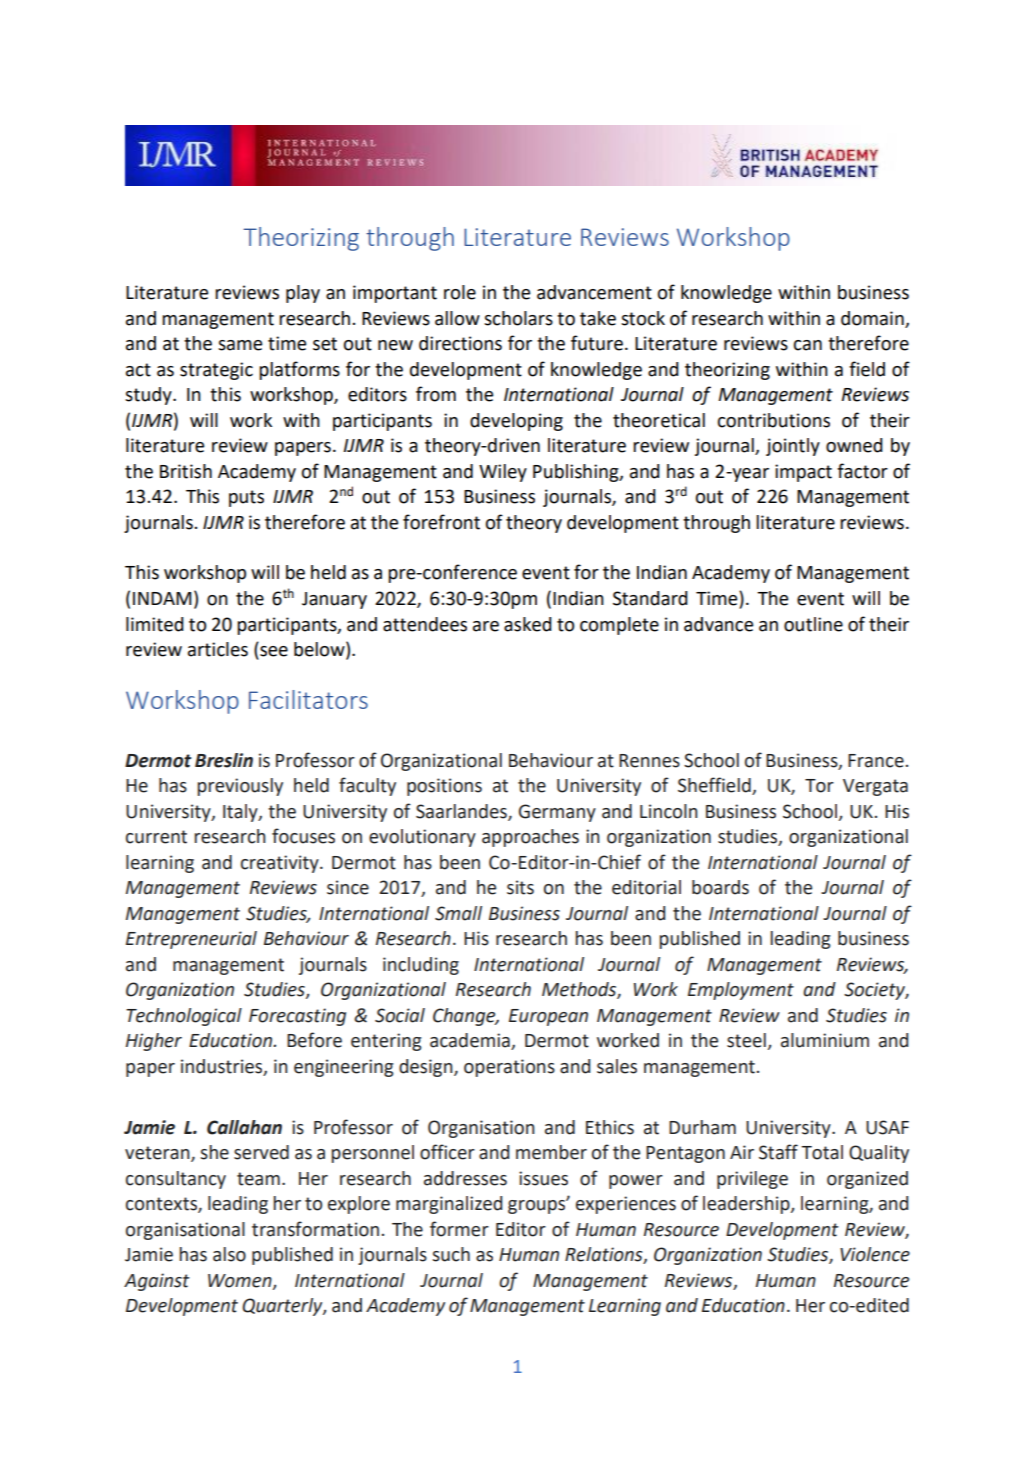  I want to click on articles, so click(218, 649).
